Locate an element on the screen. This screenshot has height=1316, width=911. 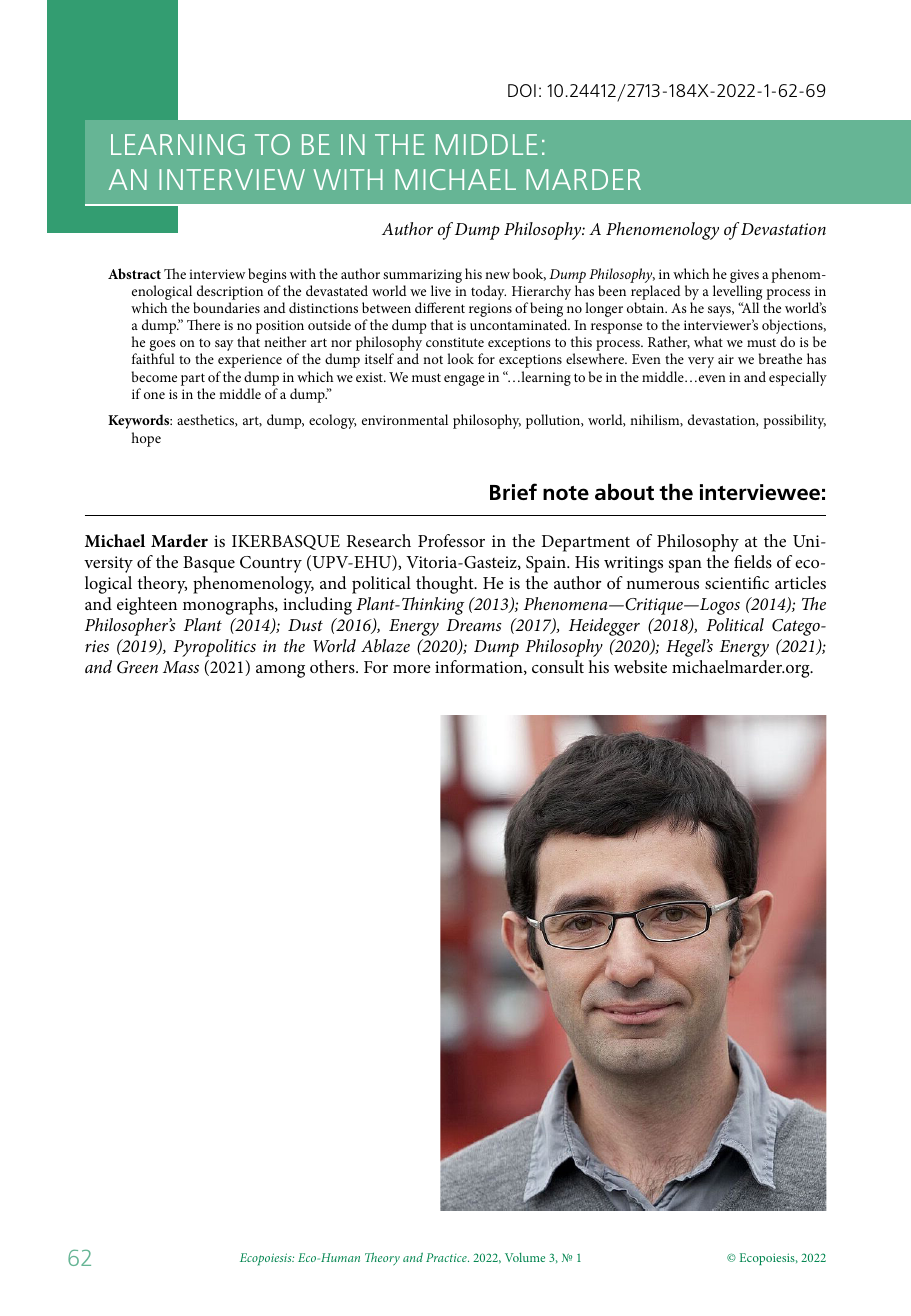
Heidegger is located at coordinates (604, 627).
